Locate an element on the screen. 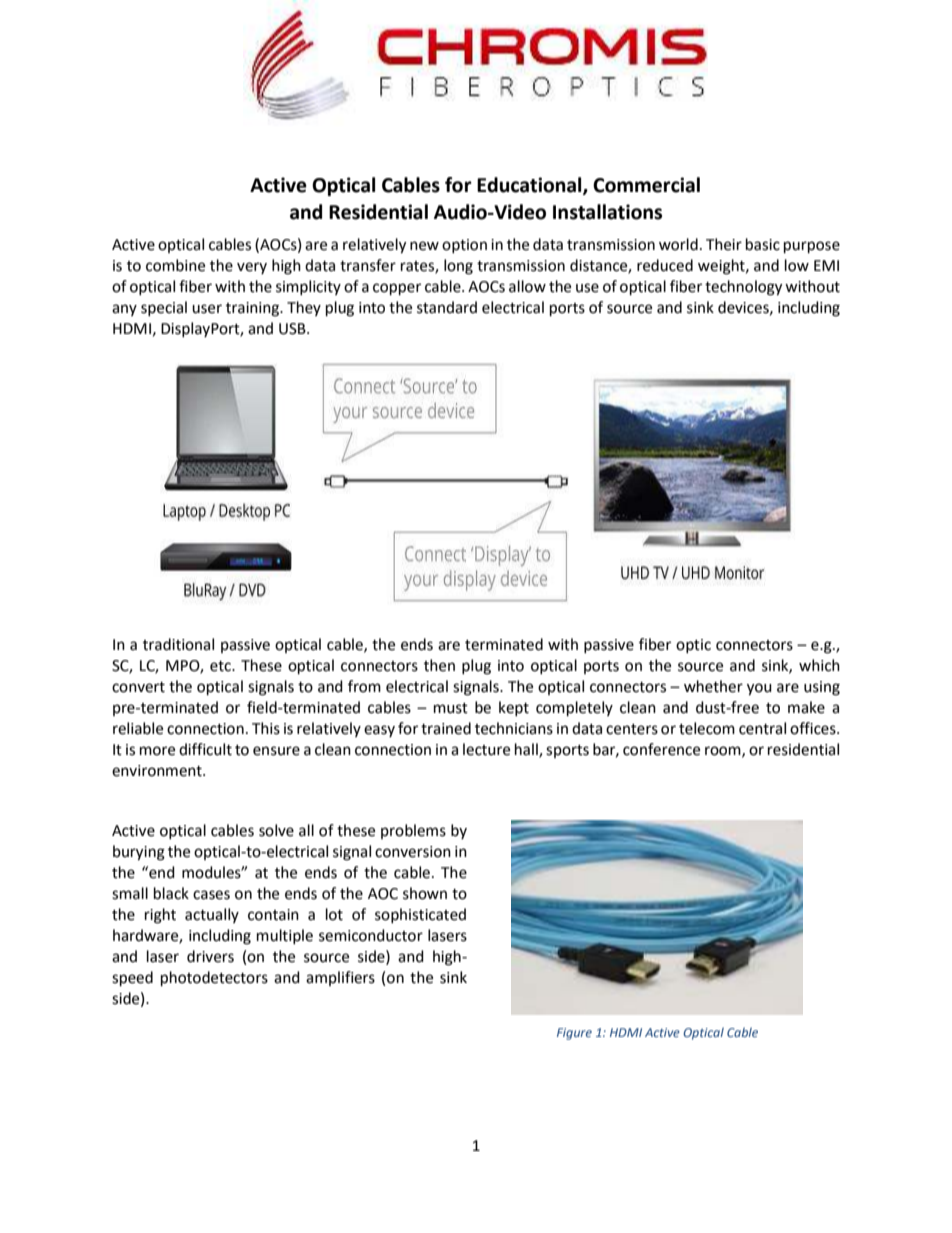 This screenshot has height=1233, width=952. central is located at coordinates (762, 728).
